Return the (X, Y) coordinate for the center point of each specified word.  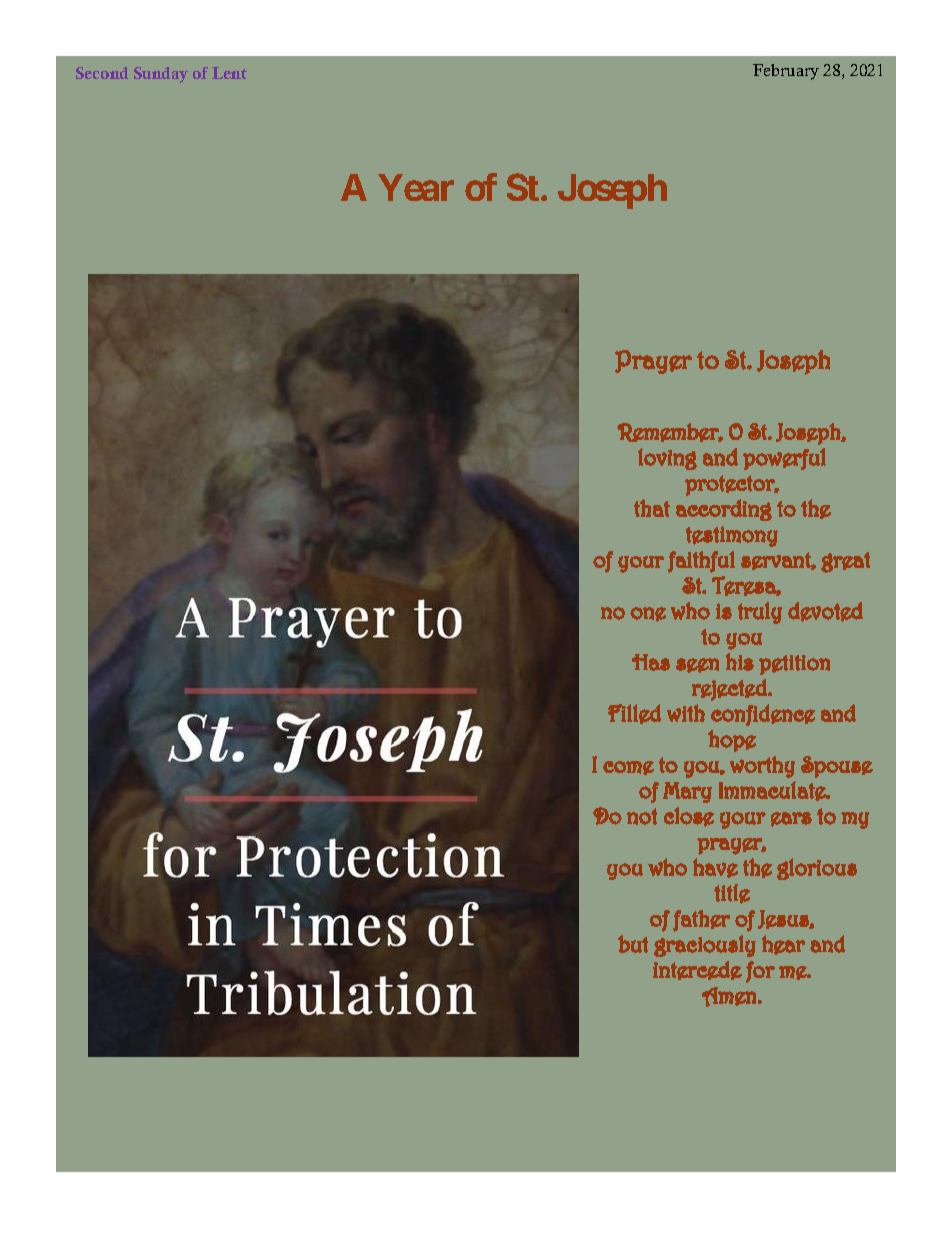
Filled (634, 714)
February (786, 72)
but (633, 944)
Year (416, 187)
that (652, 508)
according (724, 510)
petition (794, 665)
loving (667, 459)
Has (651, 662)
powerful (784, 459)
